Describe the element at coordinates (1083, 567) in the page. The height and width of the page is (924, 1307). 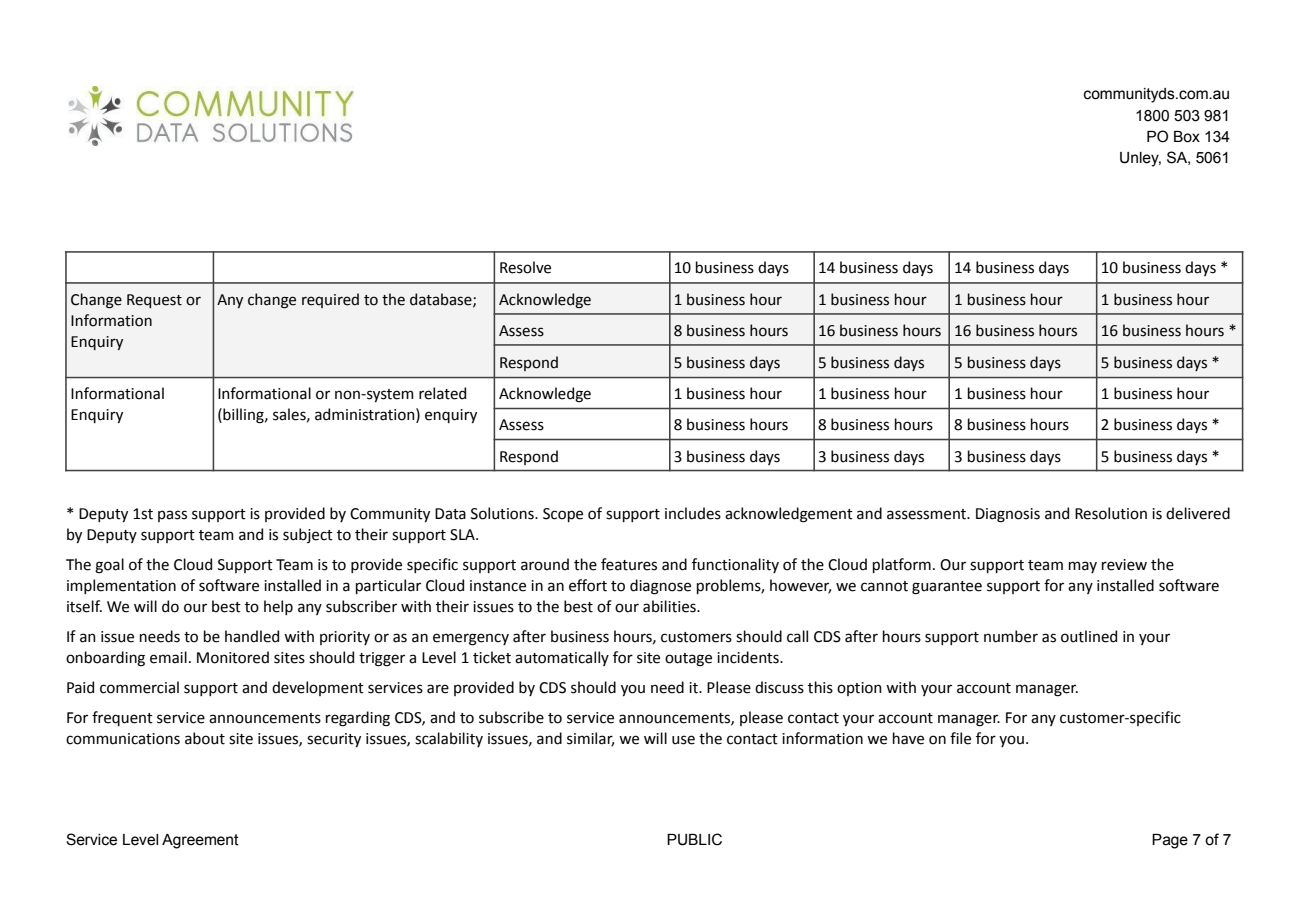
I see `may` at that location.
